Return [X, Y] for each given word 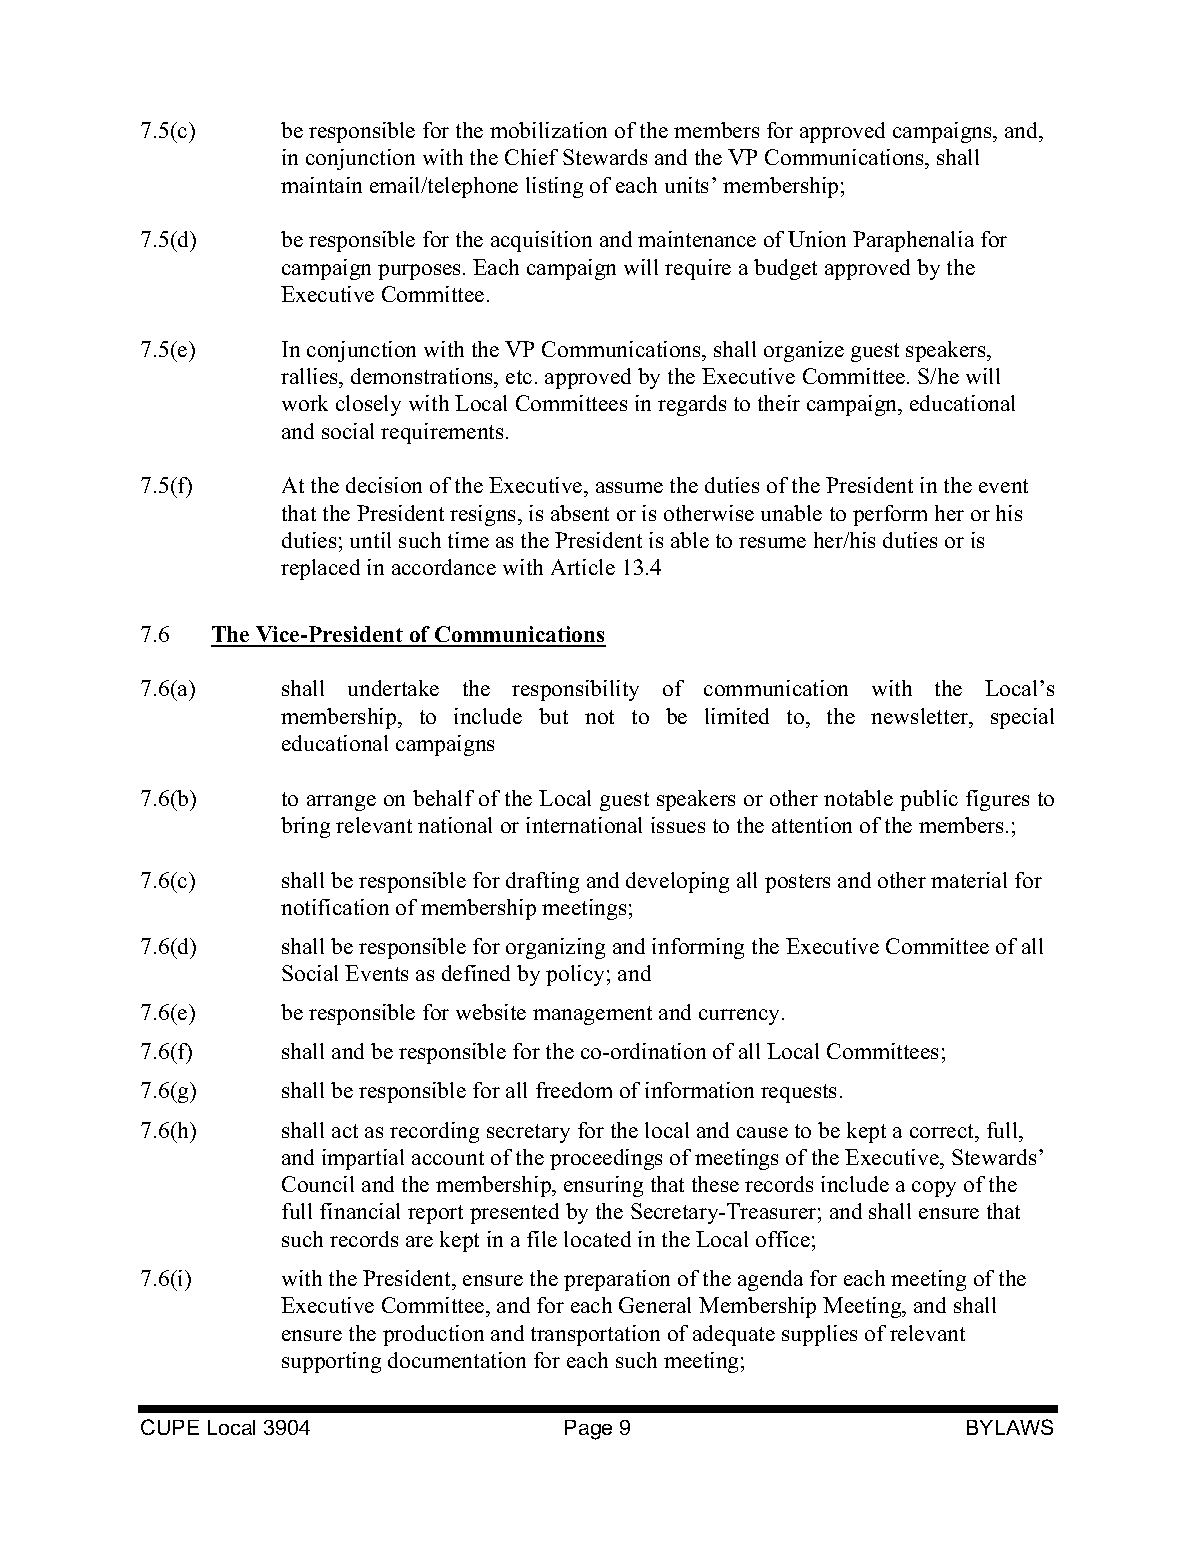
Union [817, 239]
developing [677, 882]
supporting [331, 1362]
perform [890, 515]
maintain [321, 185]
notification [335, 907]
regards [692, 405]
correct [943, 1131]
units [686, 185]
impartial [363, 1159]
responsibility [575, 690]
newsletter [921, 716]
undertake [393, 688]
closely [368, 405]
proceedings [606, 1159]
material [969, 880]
